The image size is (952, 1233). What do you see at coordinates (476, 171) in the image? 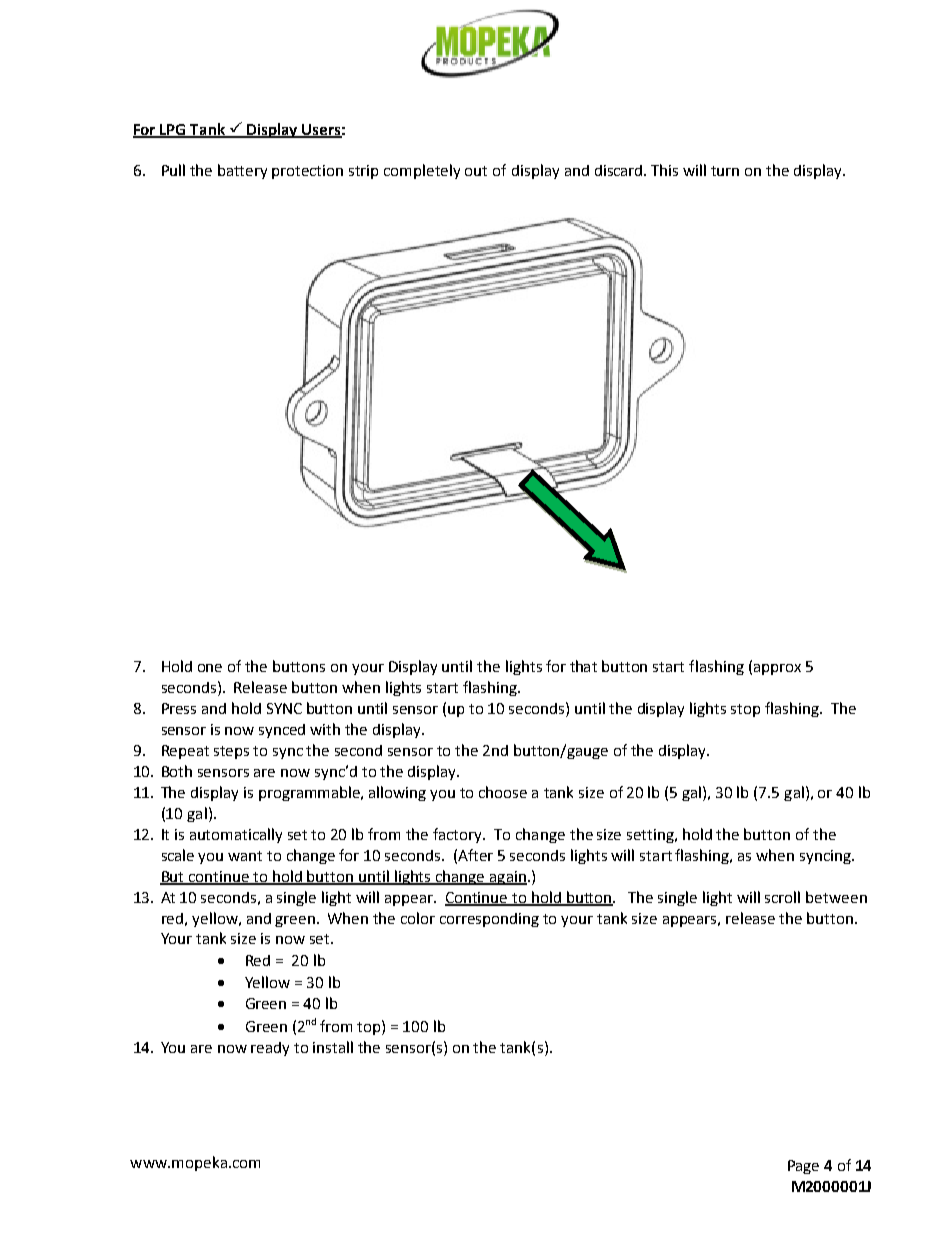
I see `out` at bounding box center [476, 171].
